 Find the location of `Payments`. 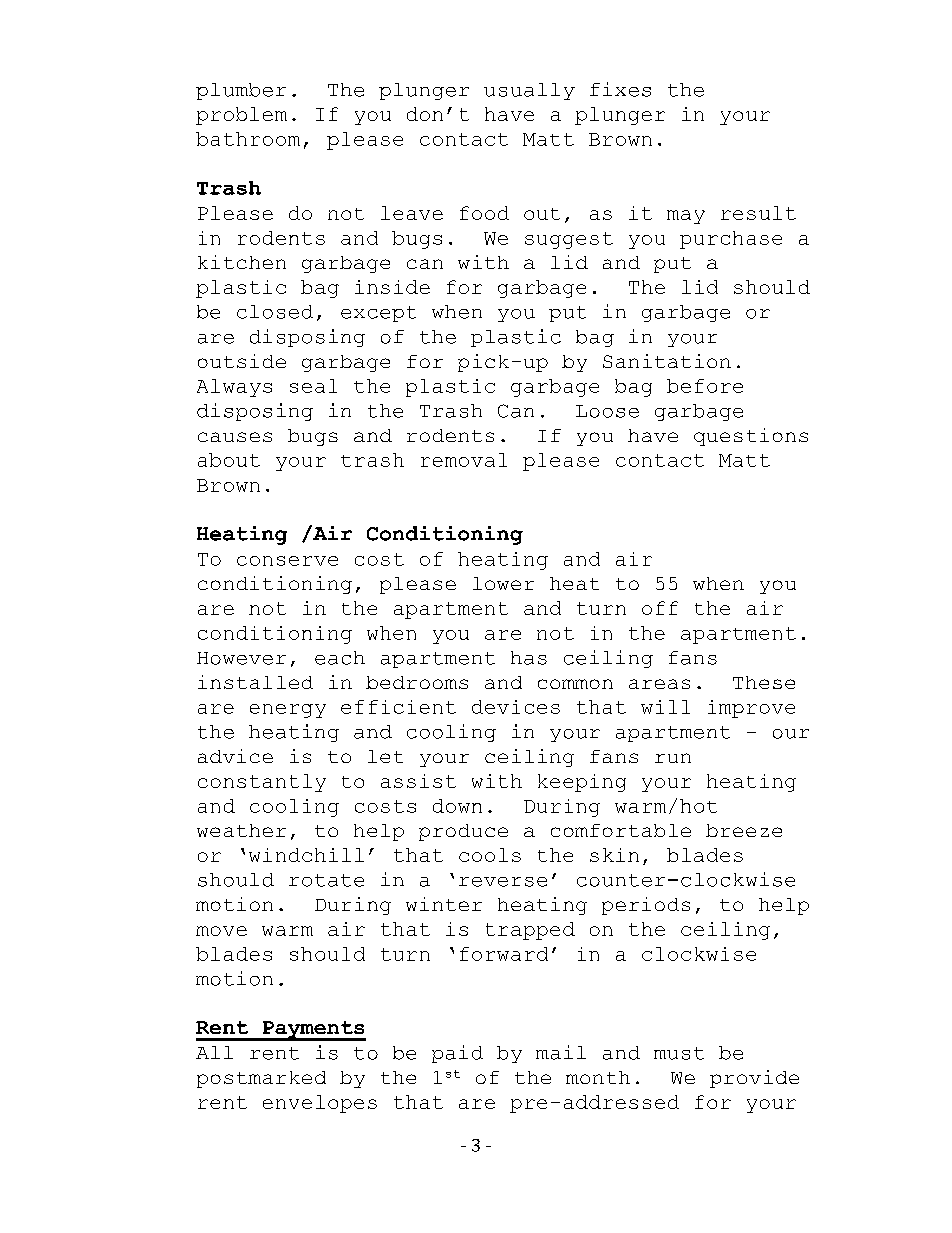

Payments is located at coordinates (313, 1031).
